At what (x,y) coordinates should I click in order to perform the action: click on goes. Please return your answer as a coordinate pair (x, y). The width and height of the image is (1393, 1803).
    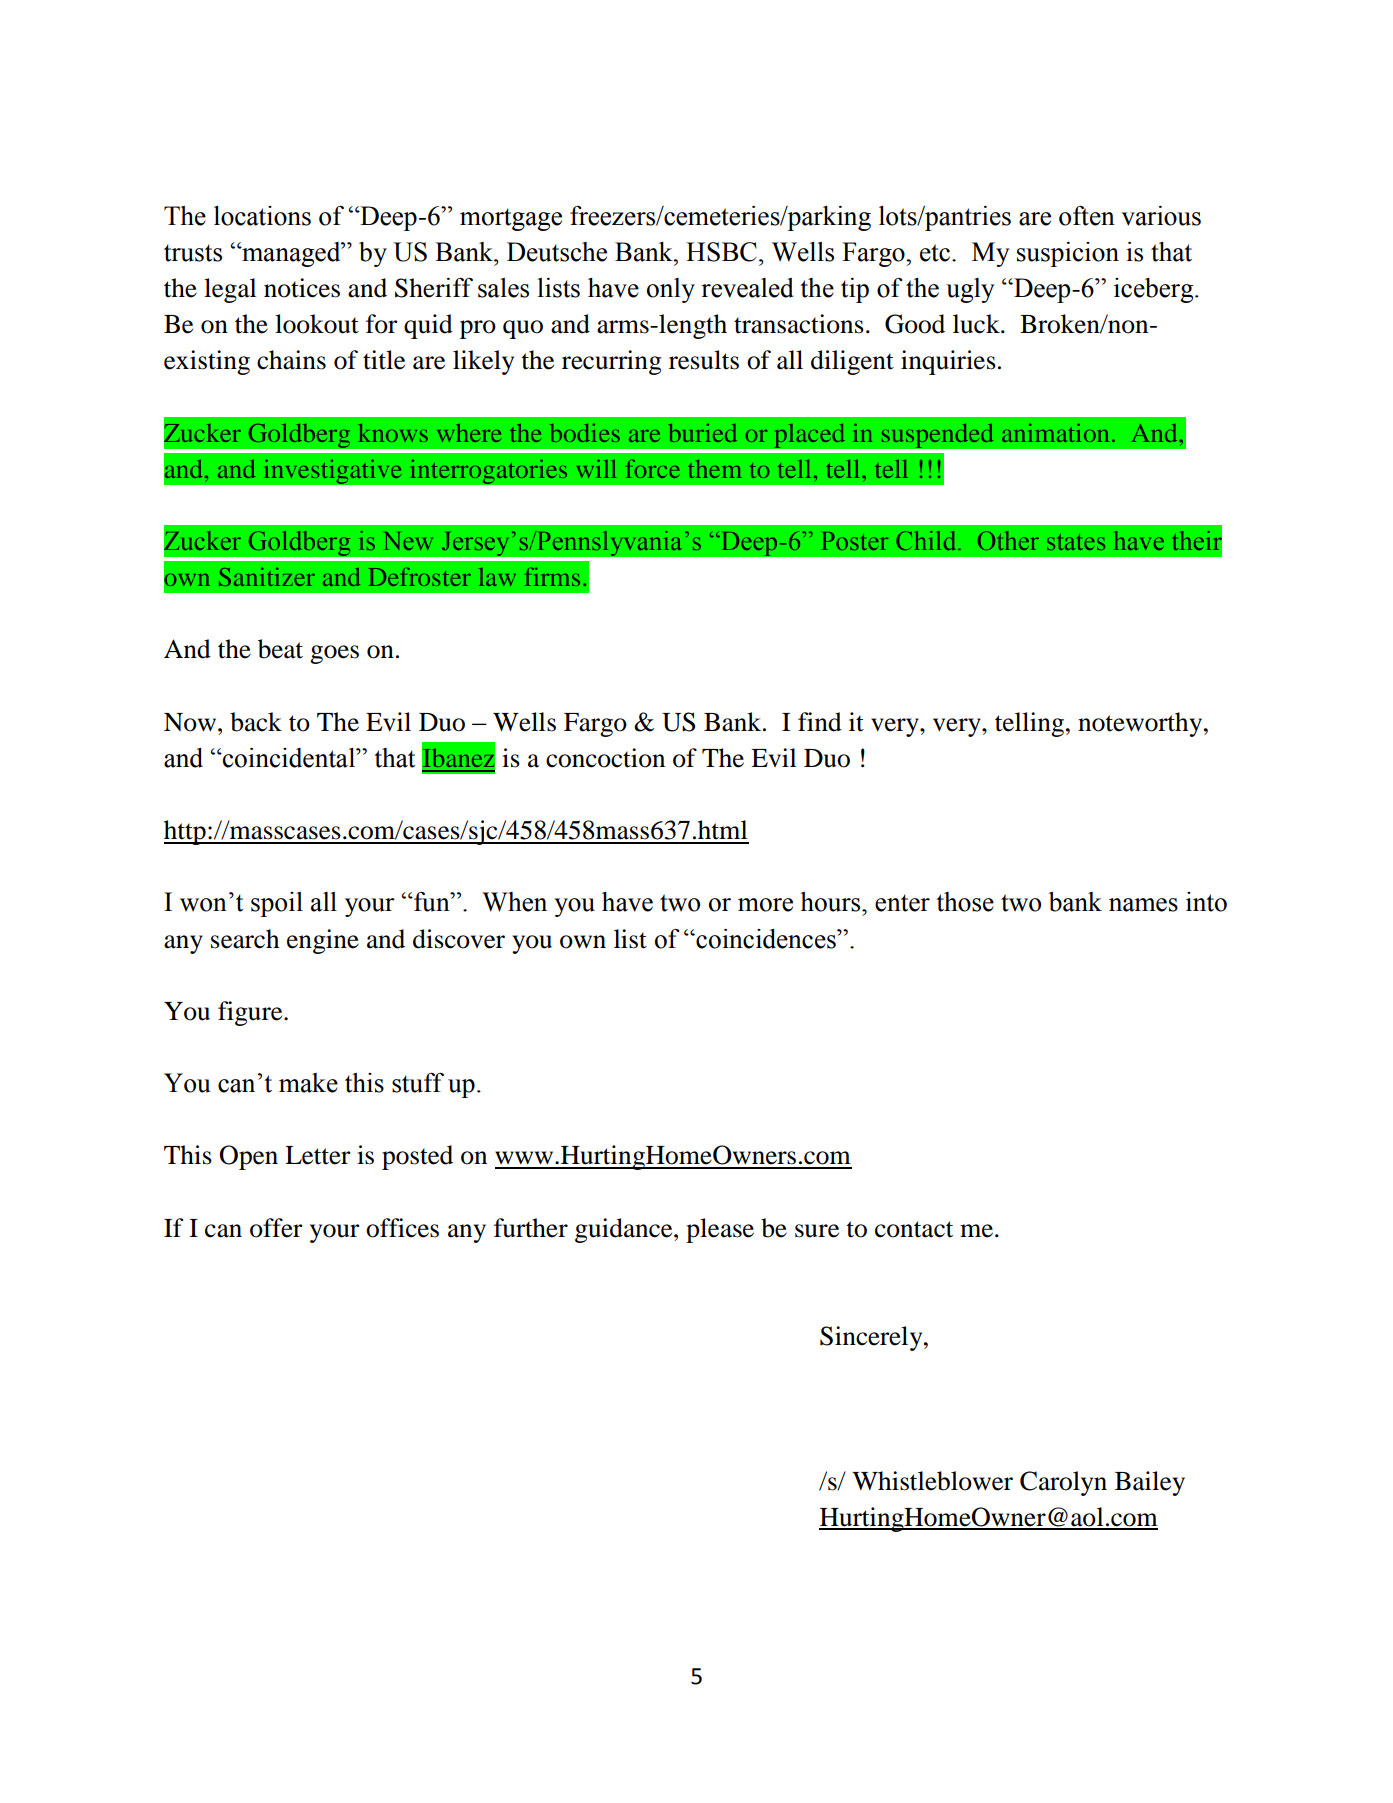
    Looking at the image, I should click on (334, 654).
